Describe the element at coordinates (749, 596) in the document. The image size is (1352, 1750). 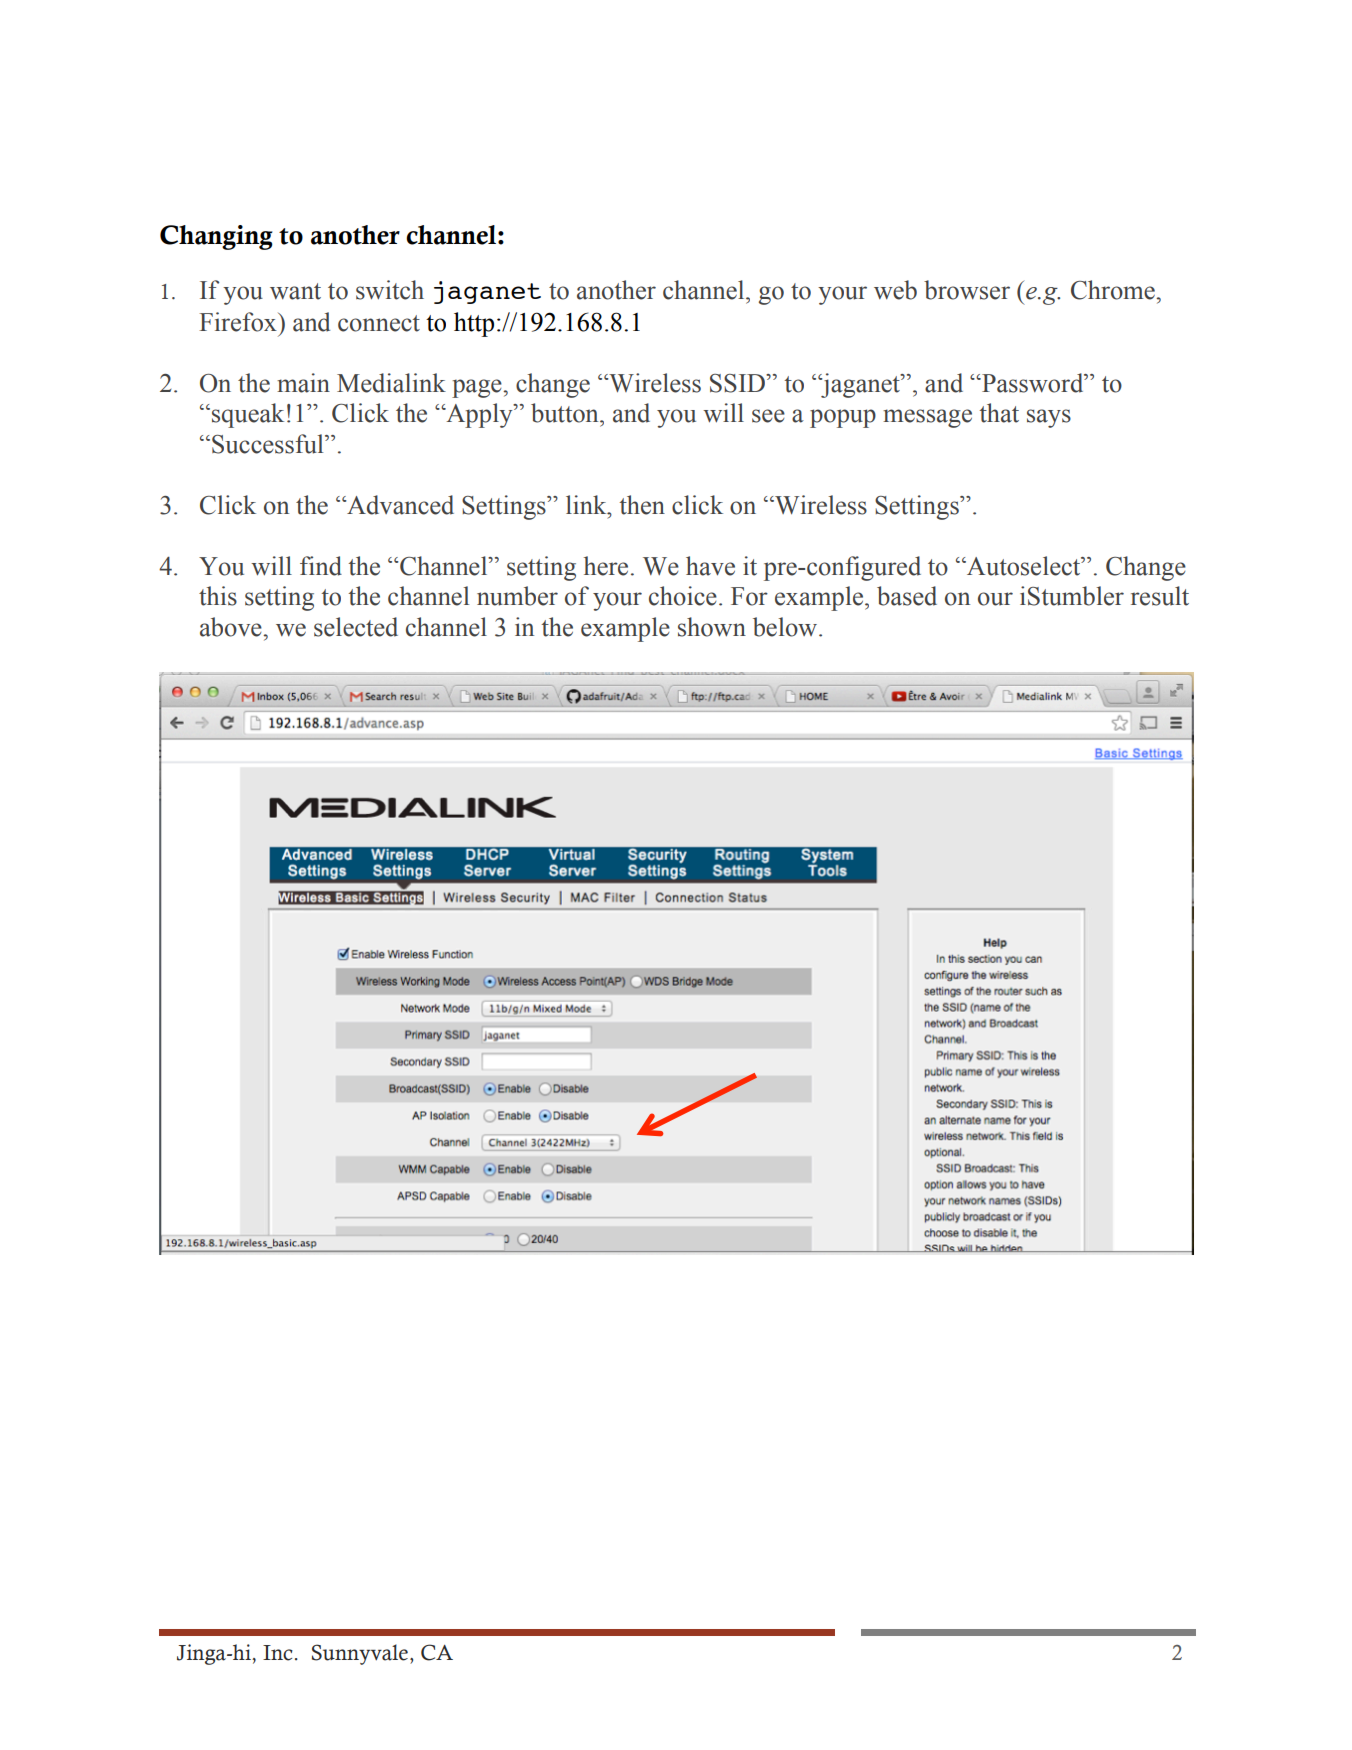
I see `For` at that location.
